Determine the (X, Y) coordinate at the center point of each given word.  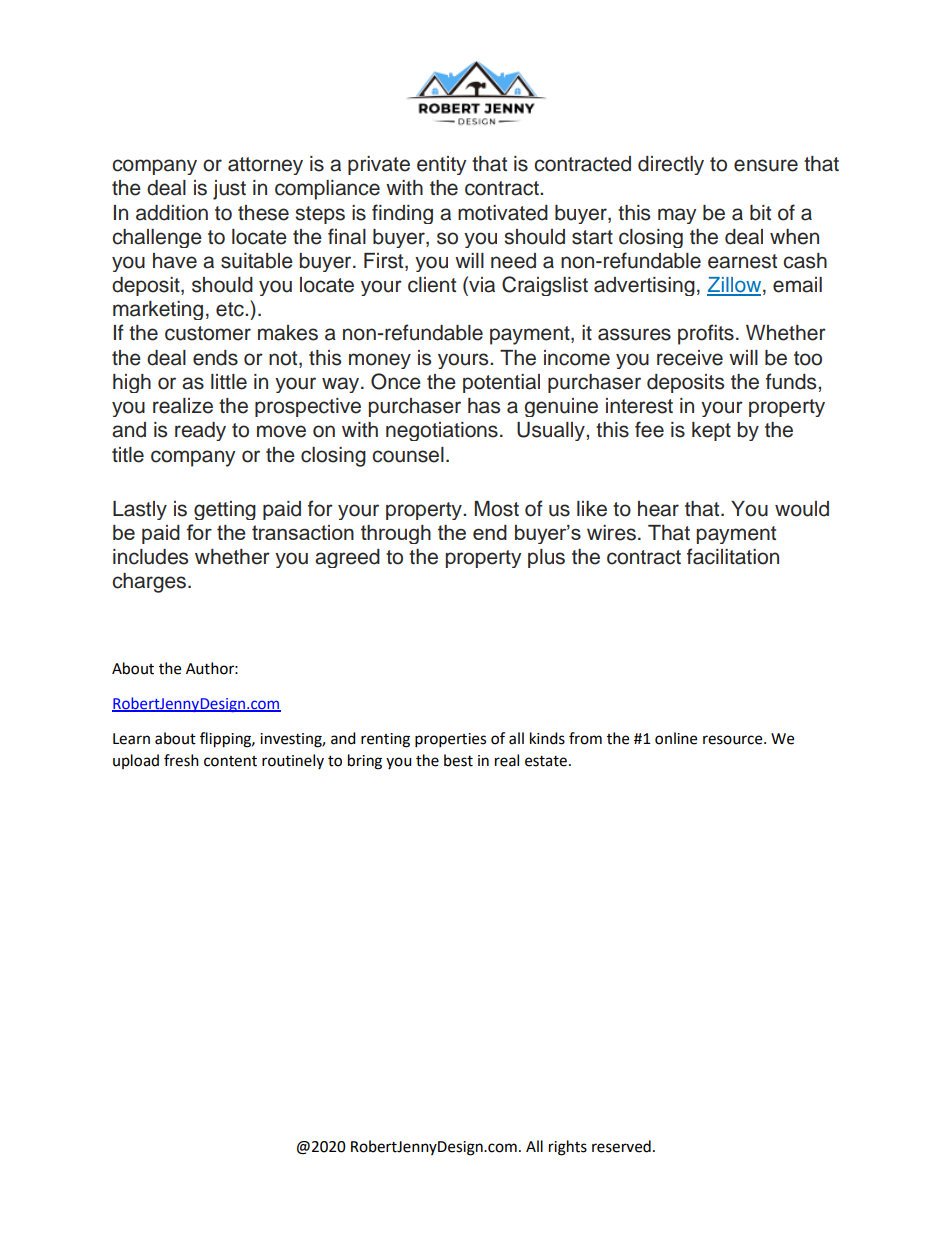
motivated (503, 213)
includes (150, 557)
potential (501, 383)
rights (568, 1148)
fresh (181, 760)
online (676, 738)
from (585, 738)
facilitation (733, 556)
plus (546, 558)
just (229, 190)
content (230, 761)
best (458, 760)
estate (547, 761)
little (229, 382)
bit (760, 213)
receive (690, 358)
